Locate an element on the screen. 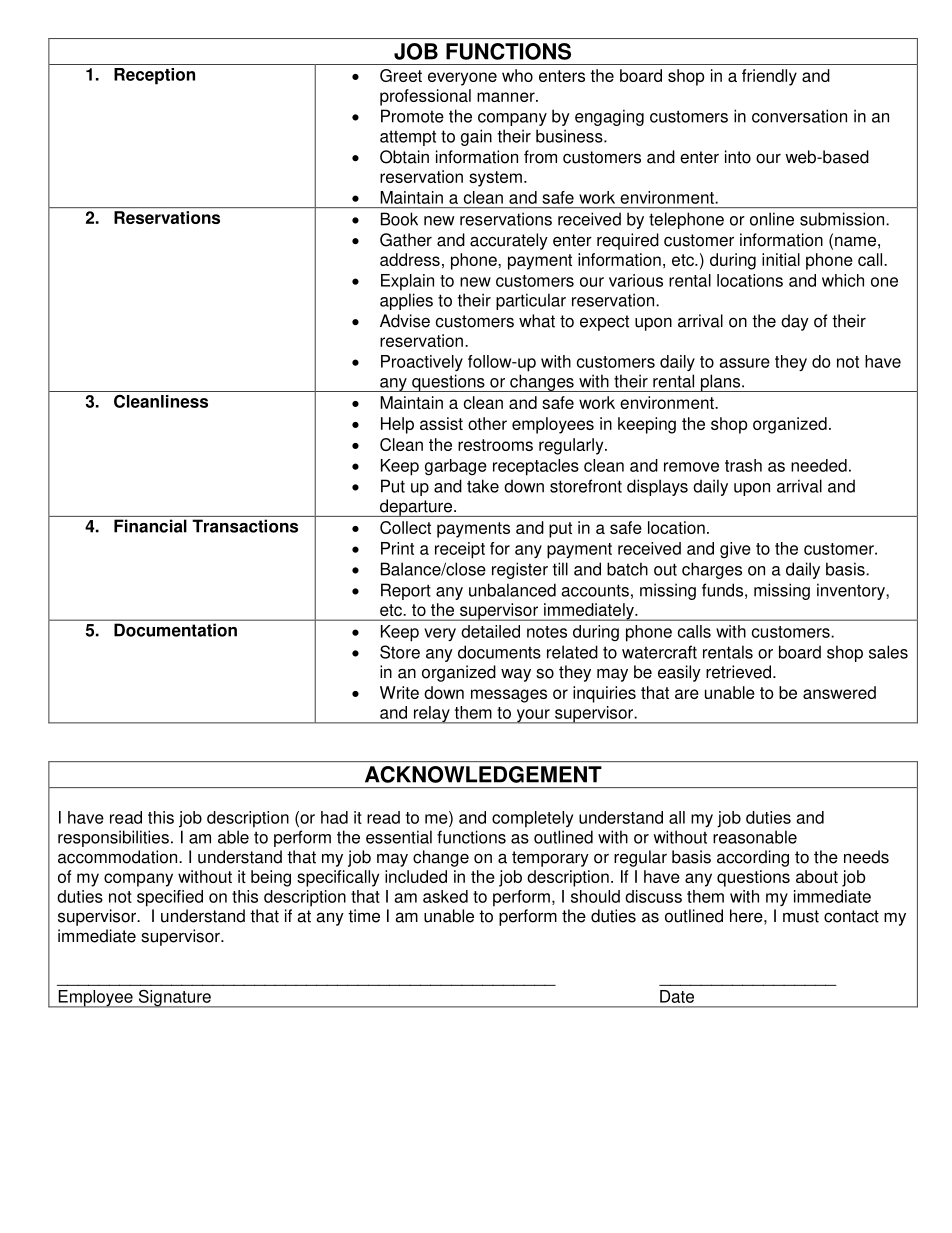 The width and height of the screenshot is (952, 1233). conversation is located at coordinates (799, 116).
